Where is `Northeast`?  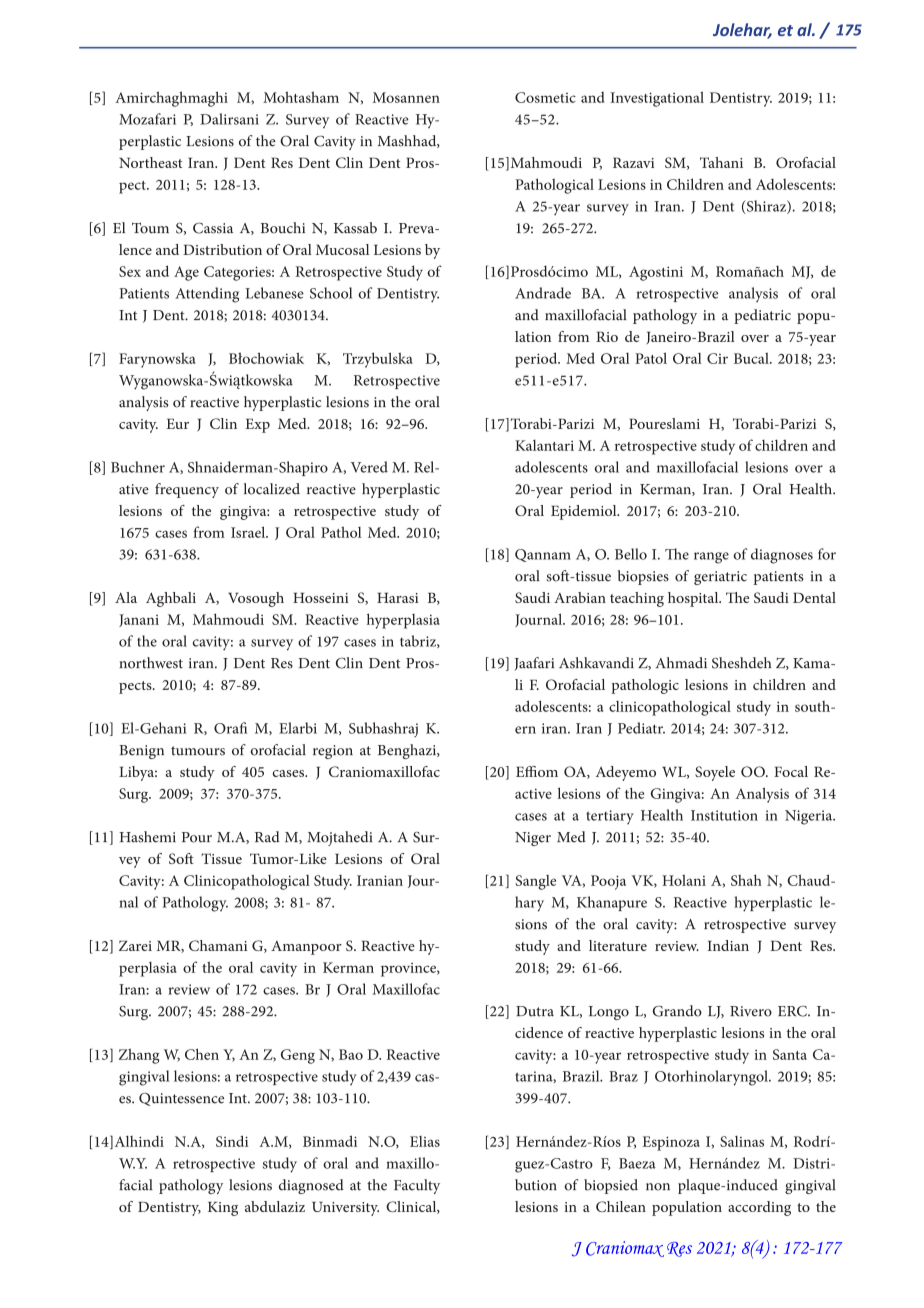
Northeast is located at coordinates (150, 162).
